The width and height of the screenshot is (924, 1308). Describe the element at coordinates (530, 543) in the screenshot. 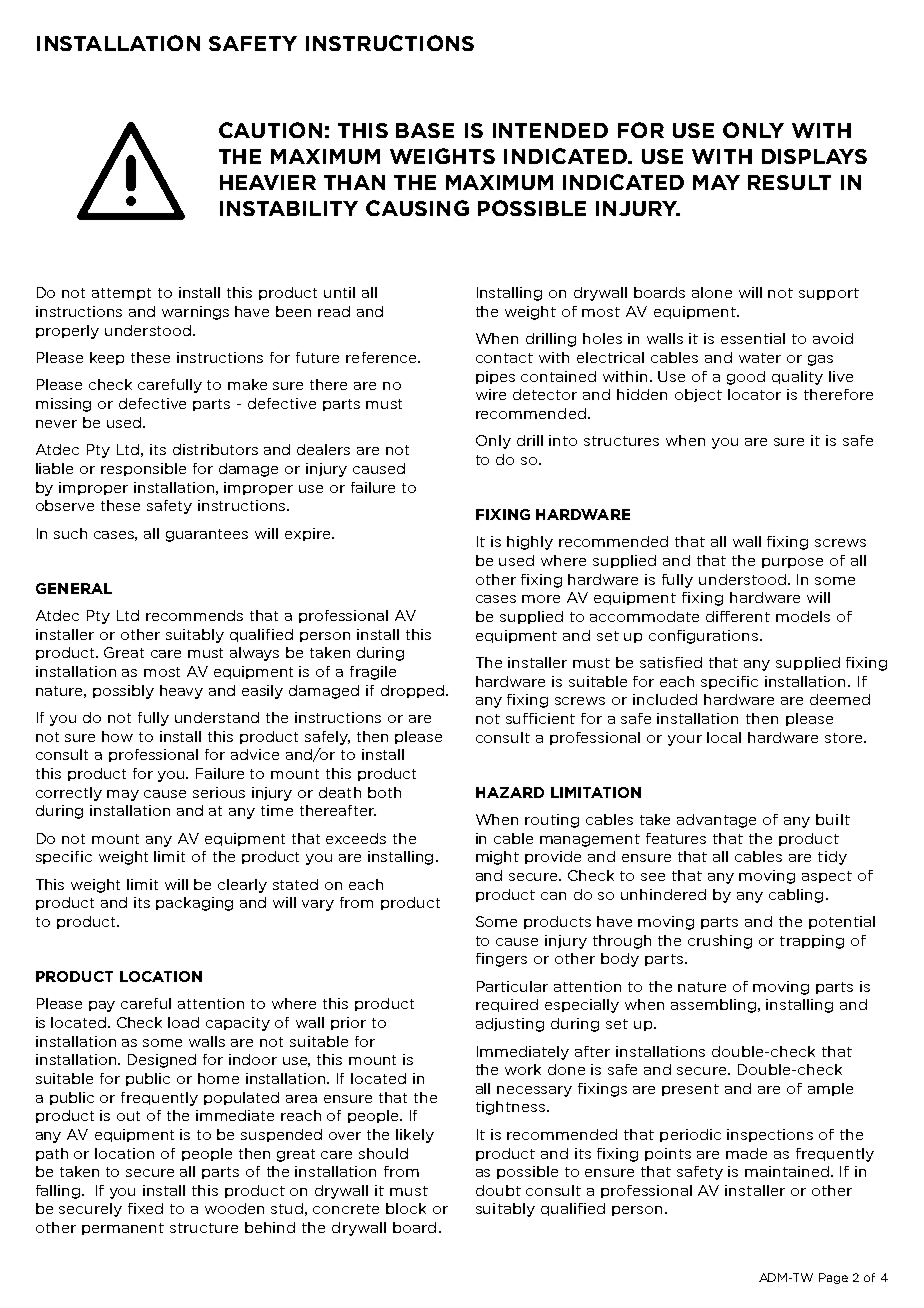

I see `highly` at that location.
